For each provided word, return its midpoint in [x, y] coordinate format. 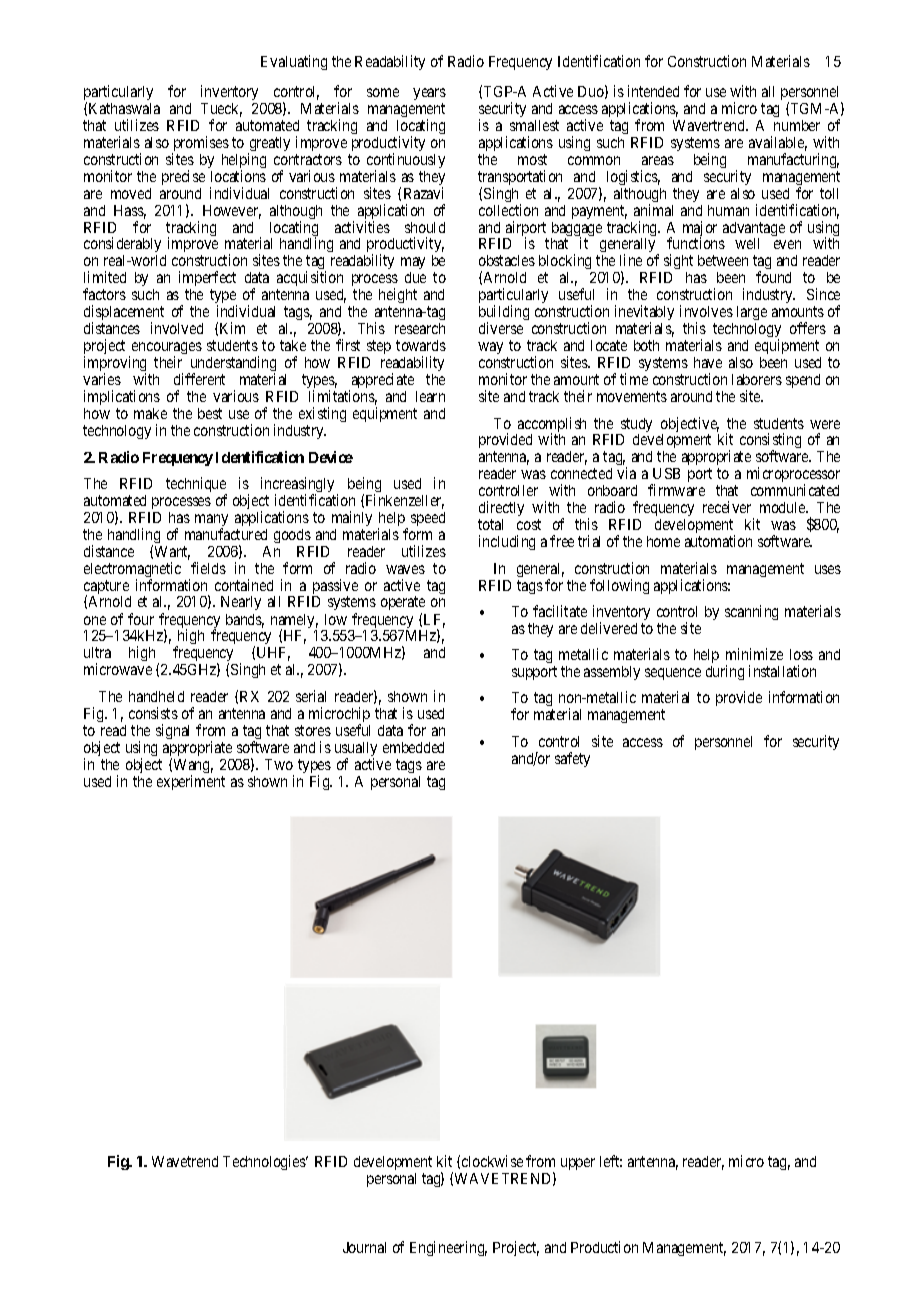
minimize [754, 654]
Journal [364, 1247]
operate [403, 605]
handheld [156, 696]
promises [200, 145]
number [797, 125]
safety [572, 759]
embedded [413, 747]
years [429, 94]
